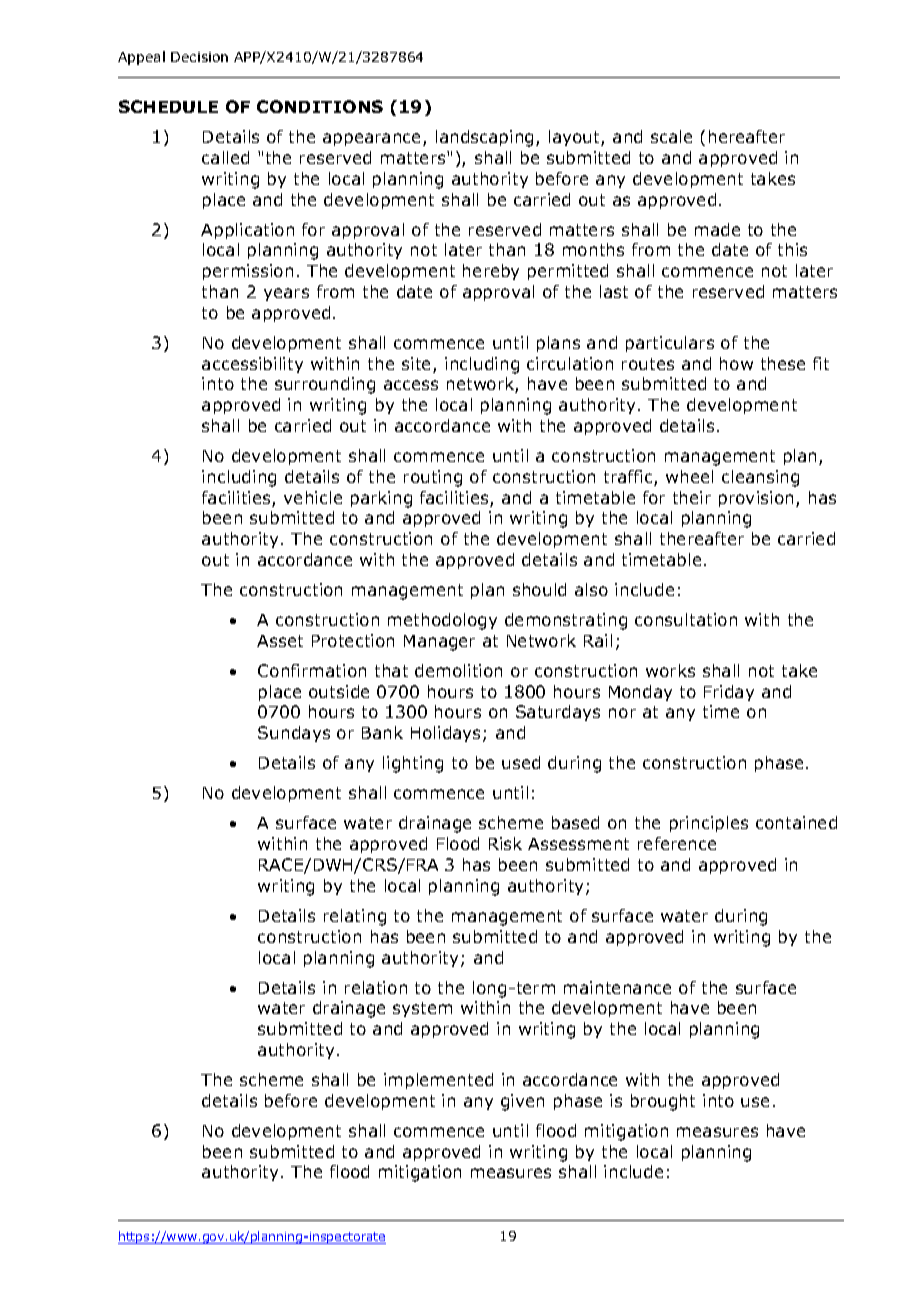 The width and height of the document is (924, 1308). Describe the element at coordinates (671, 136) in the document. I see `scale` at that location.
